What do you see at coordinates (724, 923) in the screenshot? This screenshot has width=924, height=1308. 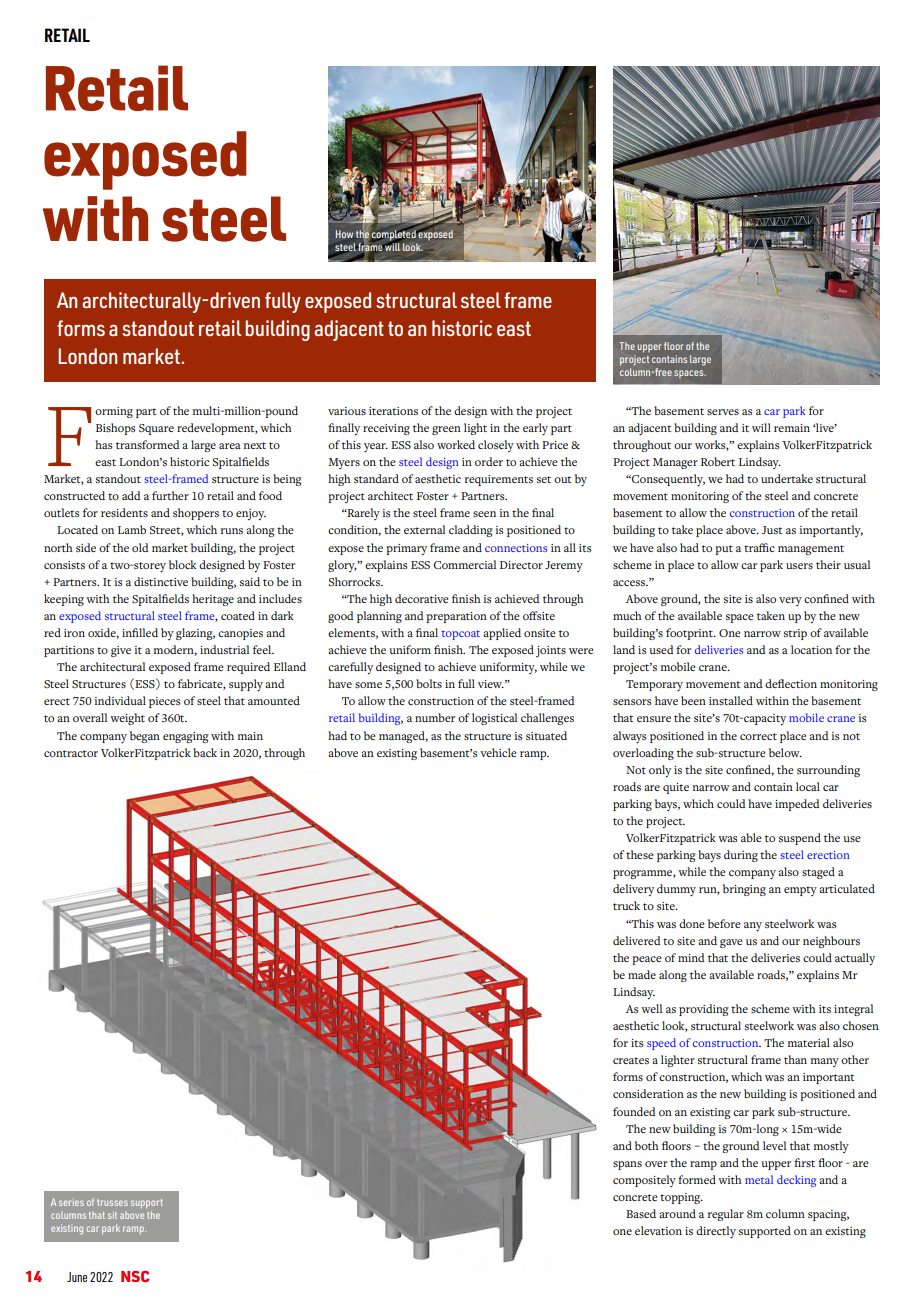 I see `before` at bounding box center [724, 923].
